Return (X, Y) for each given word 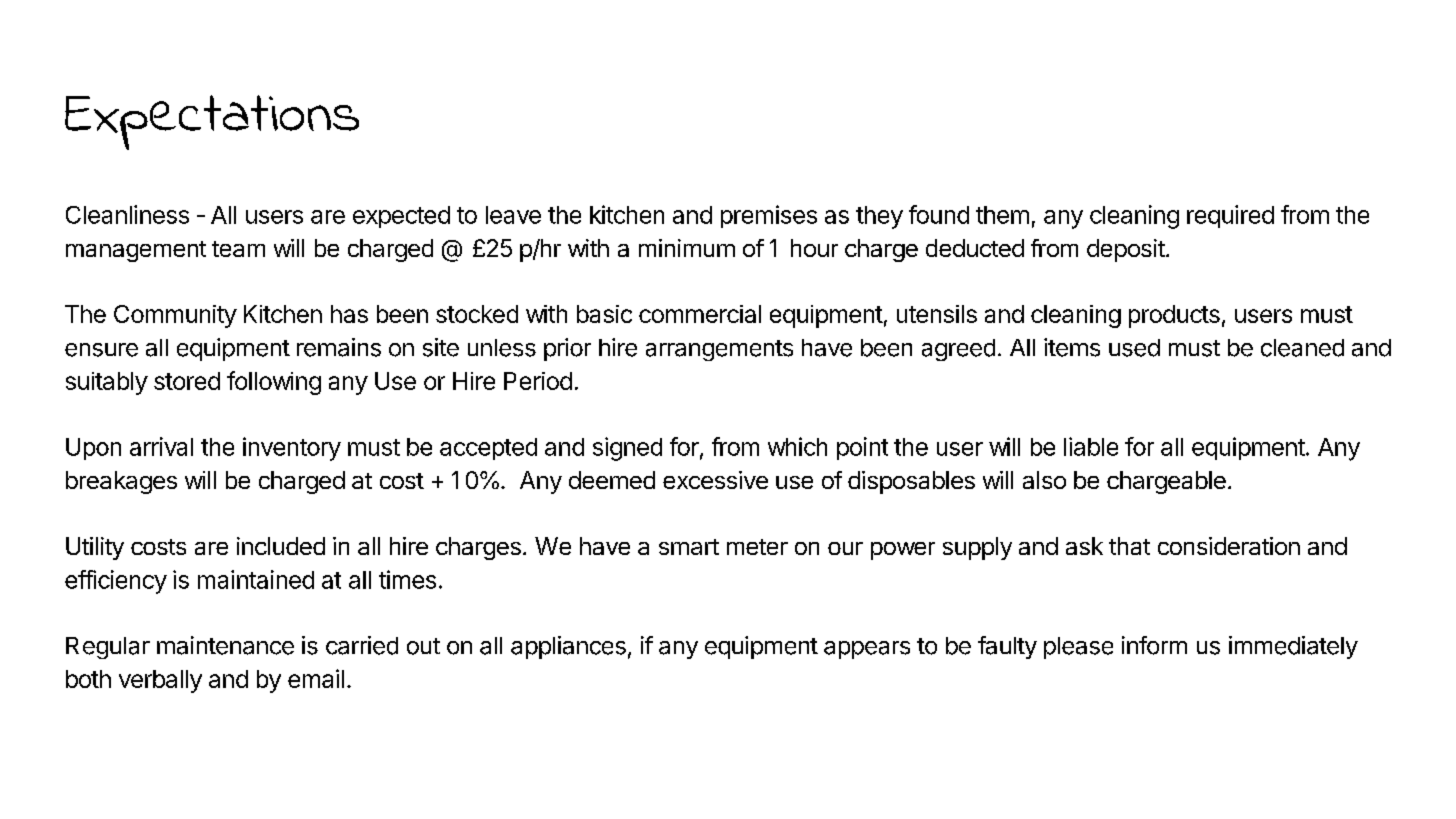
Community (175, 316)
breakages (121, 482)
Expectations (212, 122)
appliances (568, 647)
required (1230, 216)
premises (769, 216)
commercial (700, 314)
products (1174, 316)
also (1044, 480)
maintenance (225, 645)
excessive (715, 480)
